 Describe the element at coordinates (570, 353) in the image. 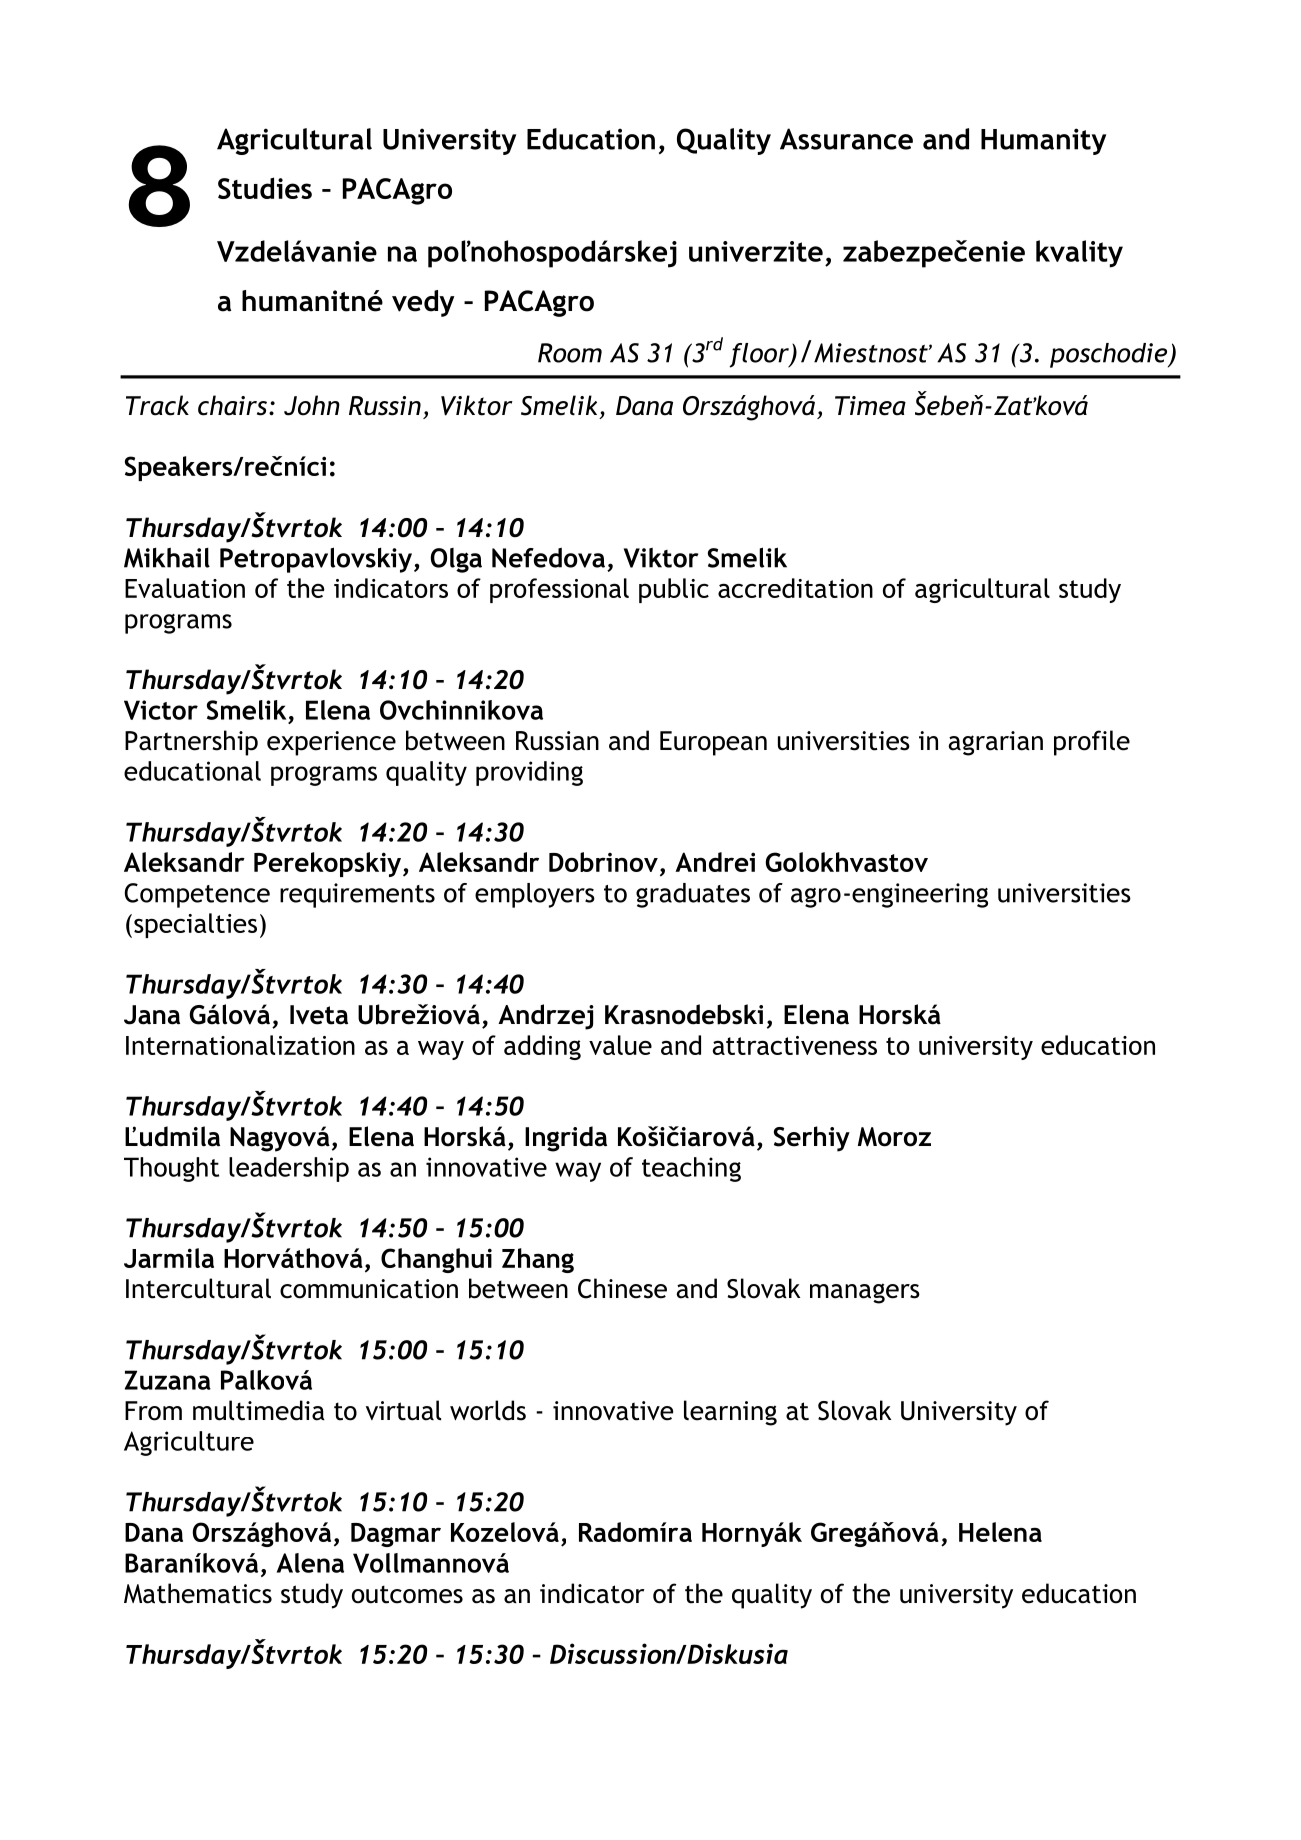

I see `Room` at that location.
